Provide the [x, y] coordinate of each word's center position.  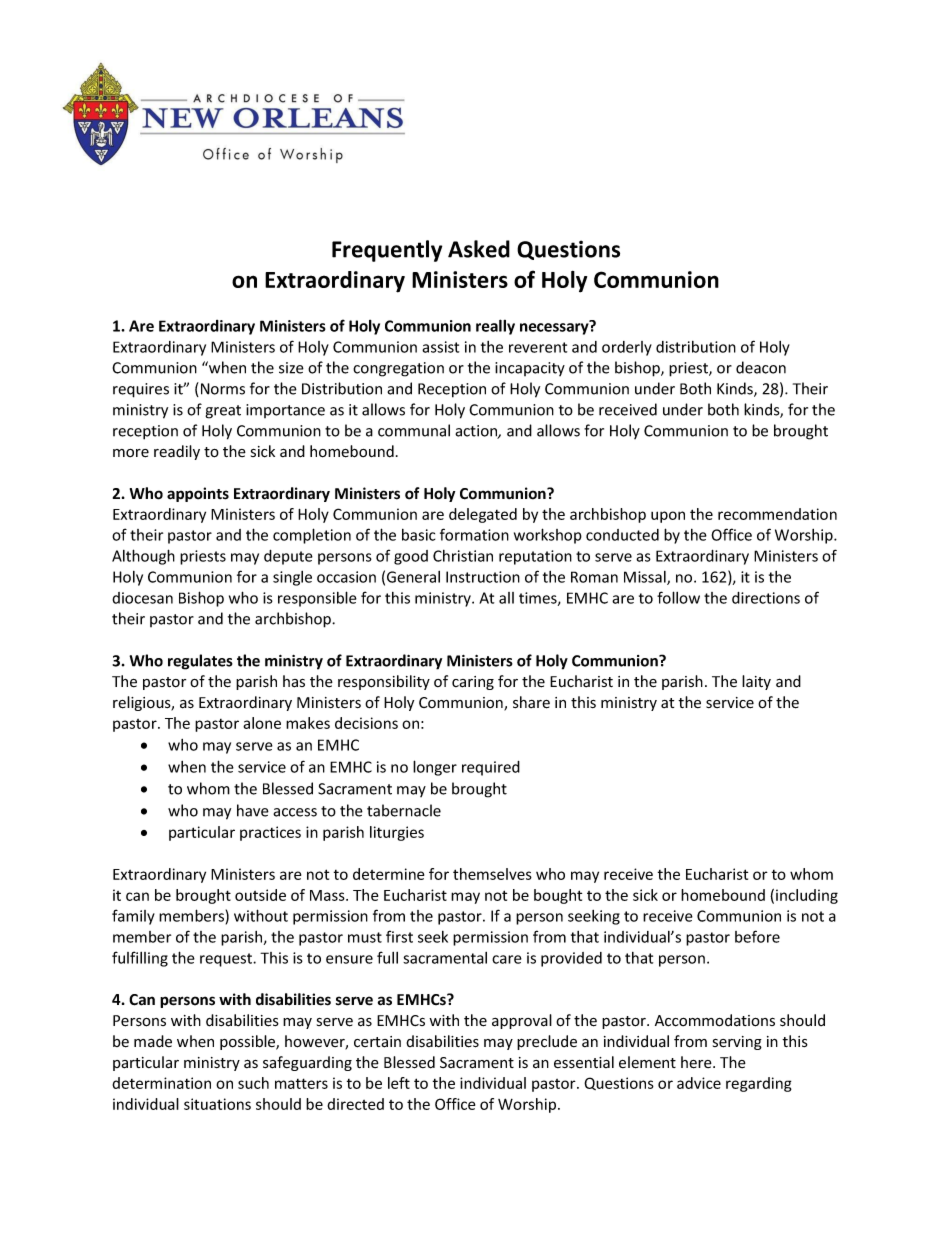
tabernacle [404, 810]
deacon [761, 367]
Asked [479, 249]
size [291, 368]
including [807, 896]
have [253, 810]
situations [217, 1104]
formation [474, 534]
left [399, 1083]
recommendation [777, 514]
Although [143, 557]
